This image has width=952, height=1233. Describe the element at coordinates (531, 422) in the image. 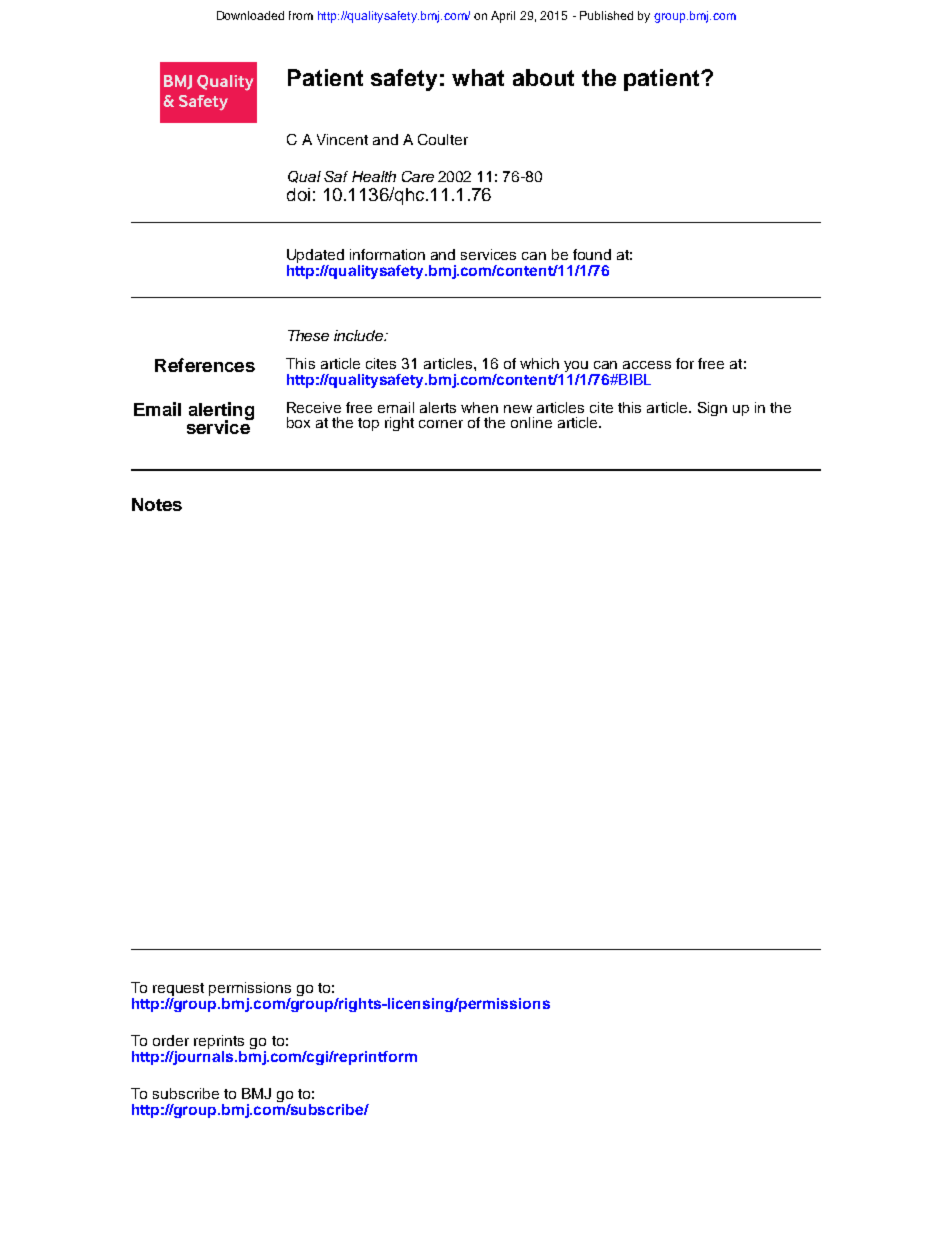

I see `online` at that location.
